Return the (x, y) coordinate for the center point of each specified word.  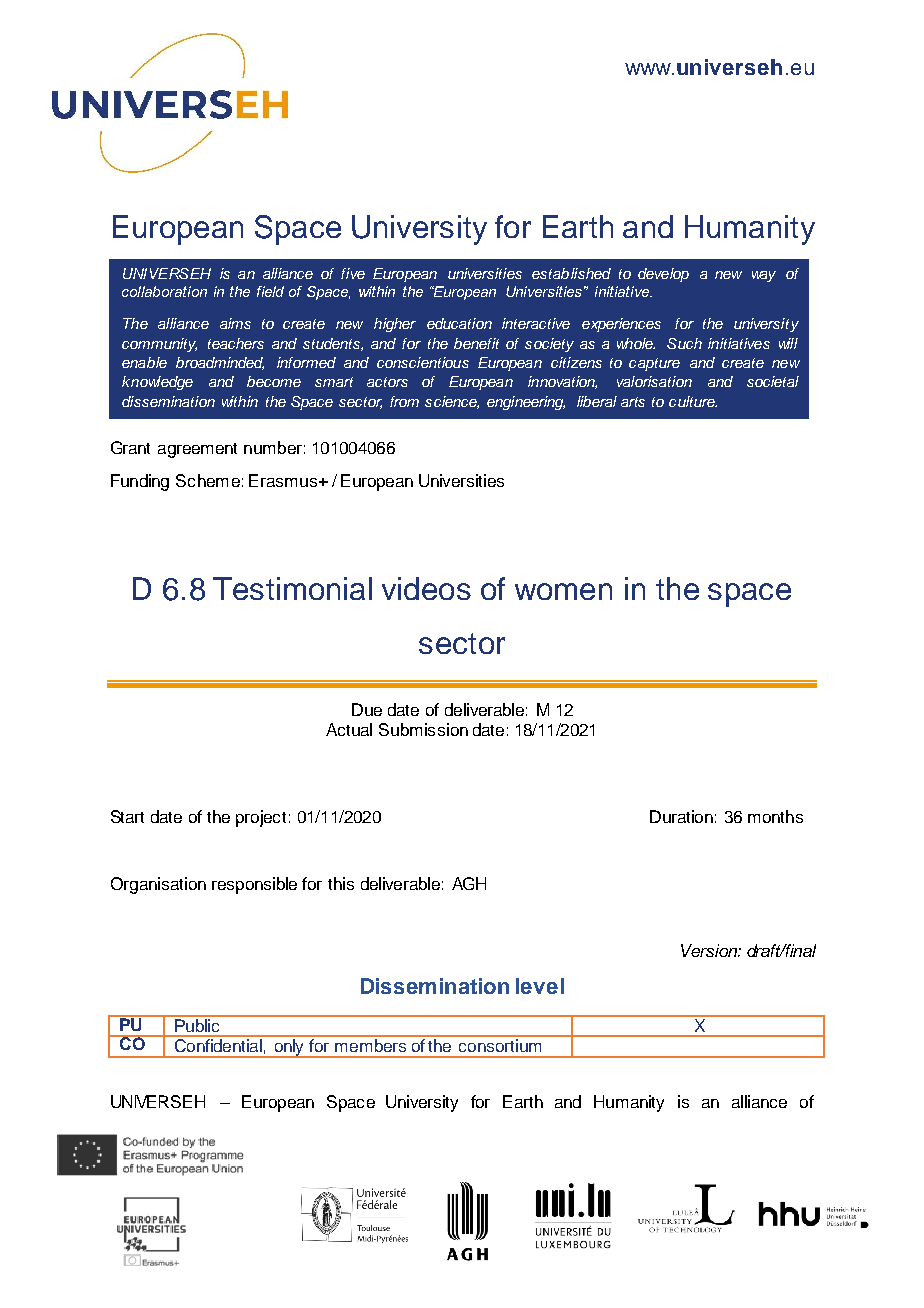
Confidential (218, 1044)
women (563, 591)
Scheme (208, 480)
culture (693, 401)
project (261, 818)
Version (710, 950)
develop (663, 275)
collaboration (164, 291)
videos (426, 588)
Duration (681, 816)
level (540, 986)
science (452, 402)
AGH (469, 883)
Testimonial (292, 588)
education (459, 323)
